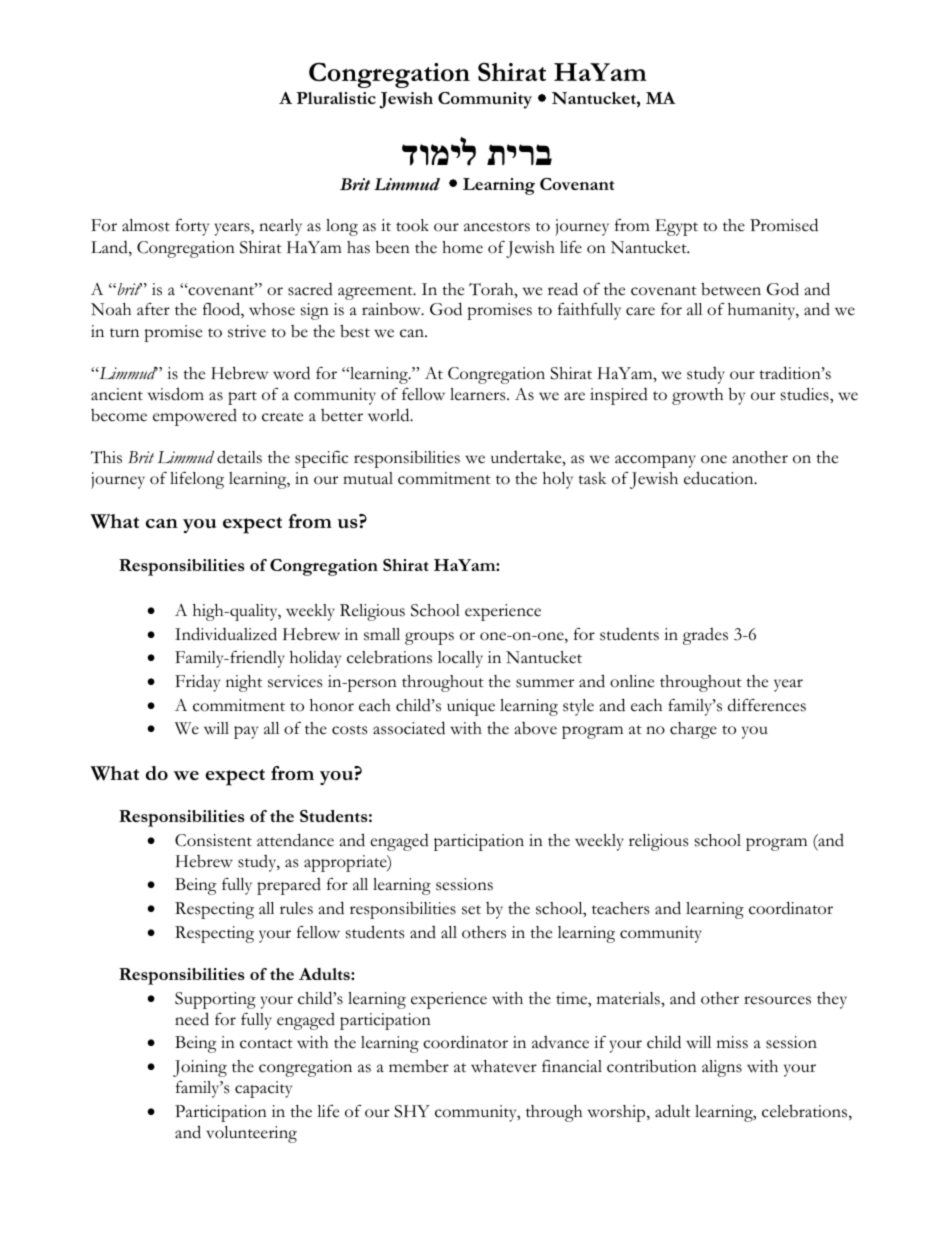  What do you see at coordinates (479, 394) in the screenshot?
I see `learners` at bounding box center [479, 394].
